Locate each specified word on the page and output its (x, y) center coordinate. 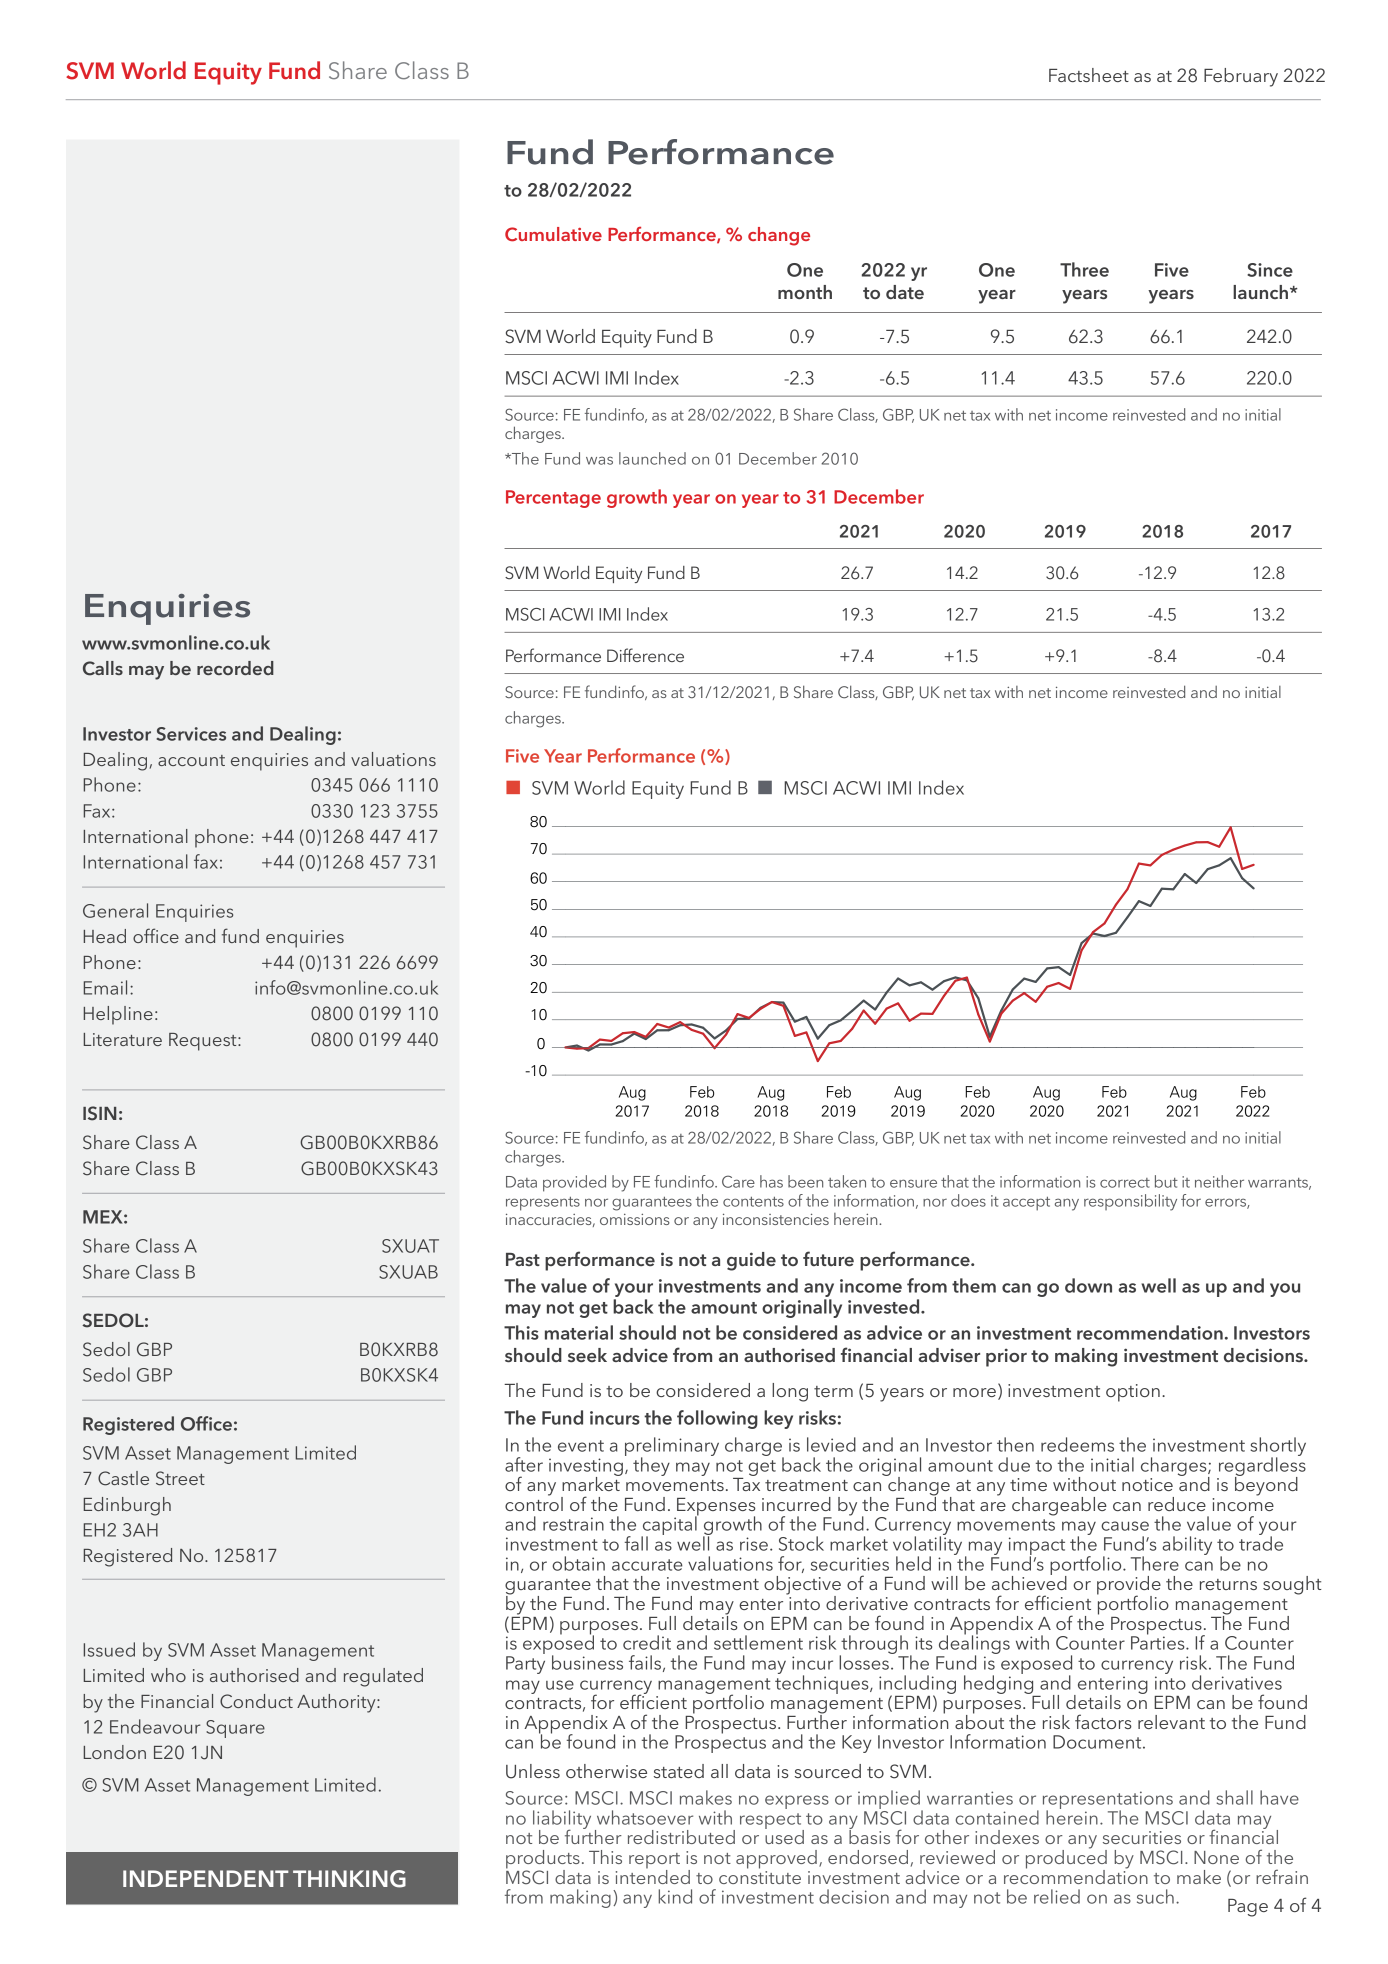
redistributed (681, 1837)
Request (204, 1042)
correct (1125, 1183)
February (1241, 77)
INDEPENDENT (206, 1878)
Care (738, 1181)
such (1155, 1896)
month (805, 292)
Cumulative (553, 234)
